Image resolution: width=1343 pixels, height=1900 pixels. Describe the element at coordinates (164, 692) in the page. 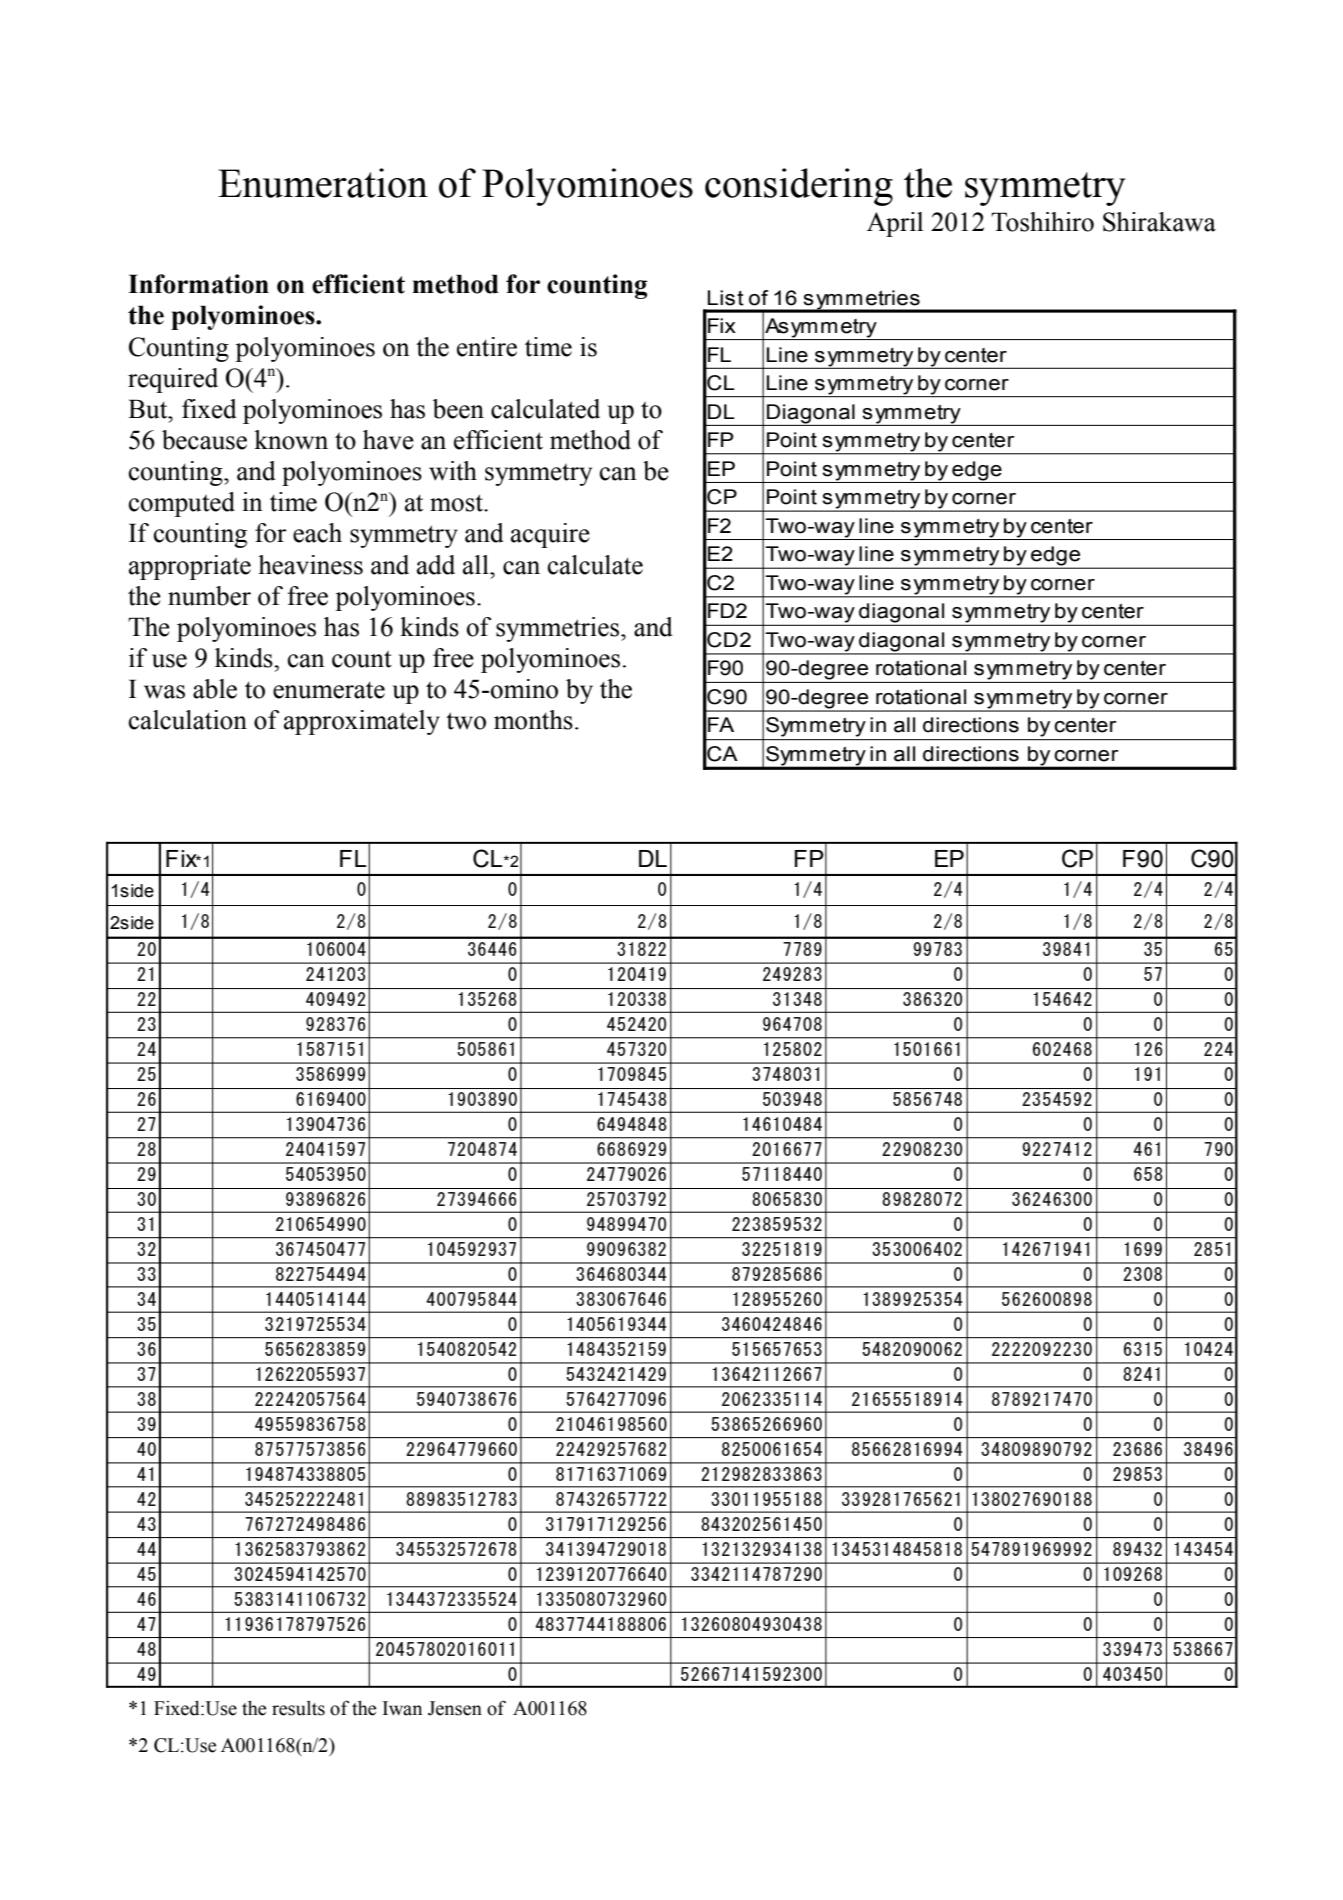

I see `was` at that location.
